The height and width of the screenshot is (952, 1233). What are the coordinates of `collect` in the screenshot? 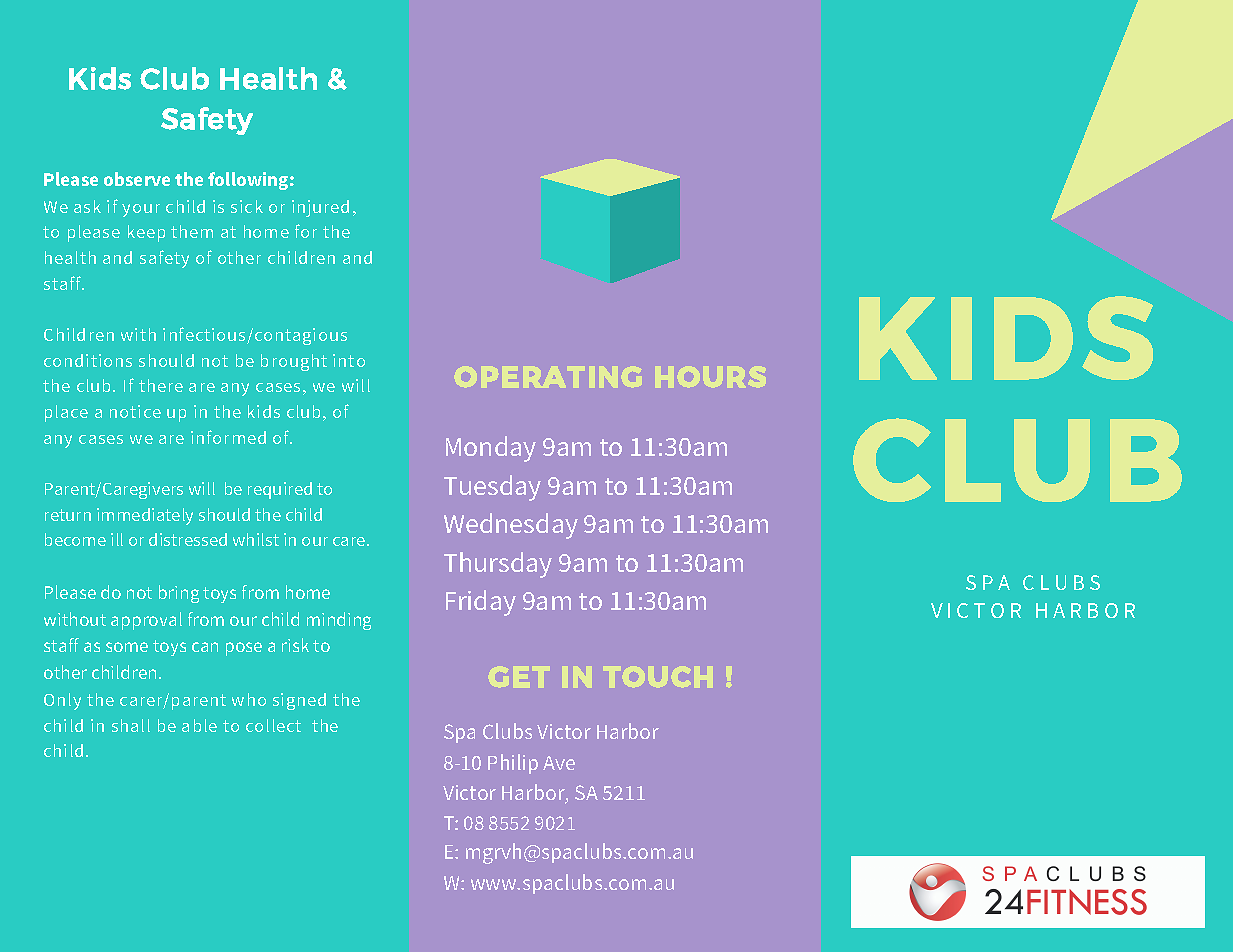 It's located at (273, 725).
